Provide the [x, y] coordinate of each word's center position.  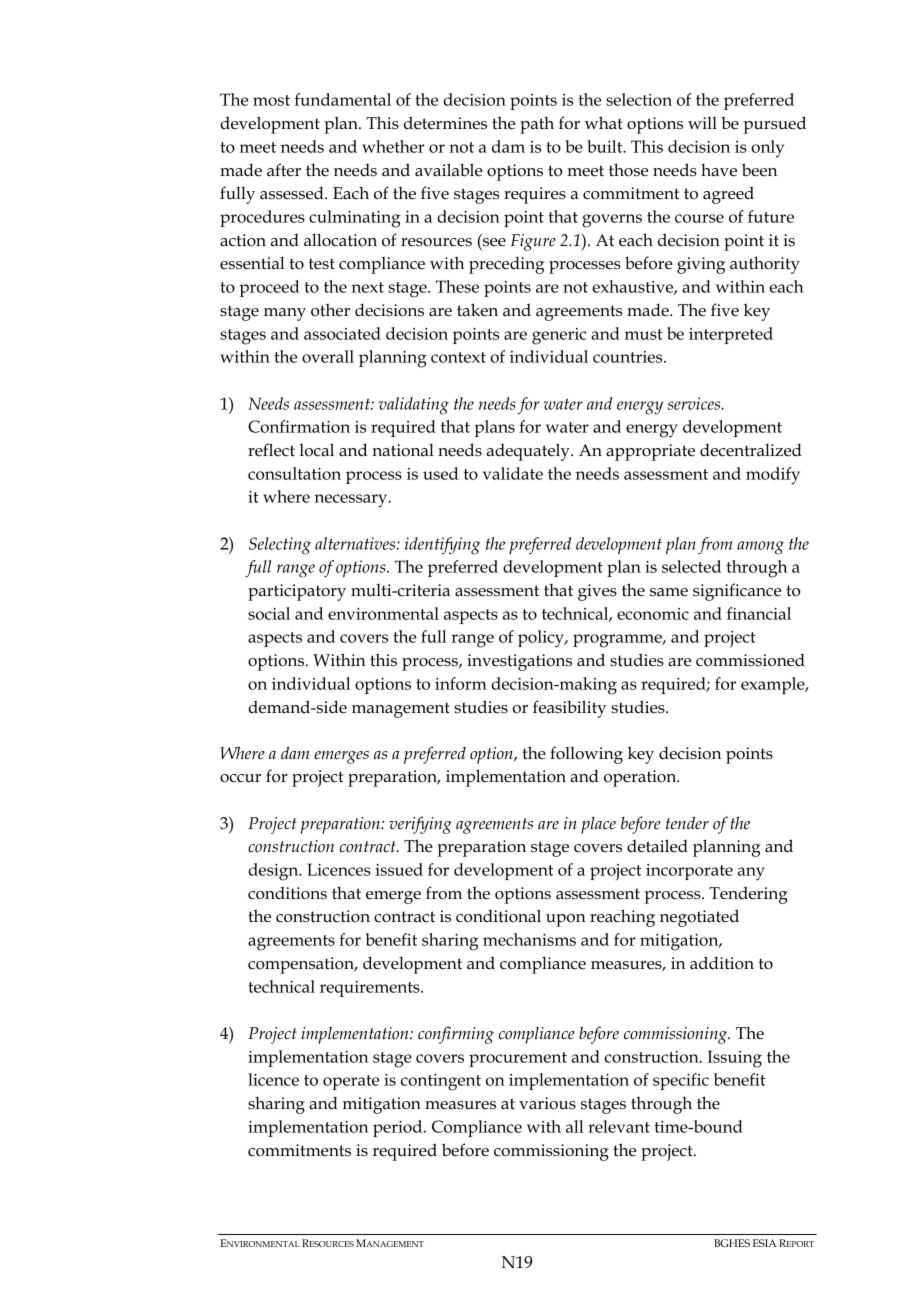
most [271, 100]
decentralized [751, 450]
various [547, 1103]
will [702, 123]
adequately [529, 452]
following [586, 755]
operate [351, 1082]
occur [240, 778]
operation [641, 778]
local [317, 450]
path [537, 125]
